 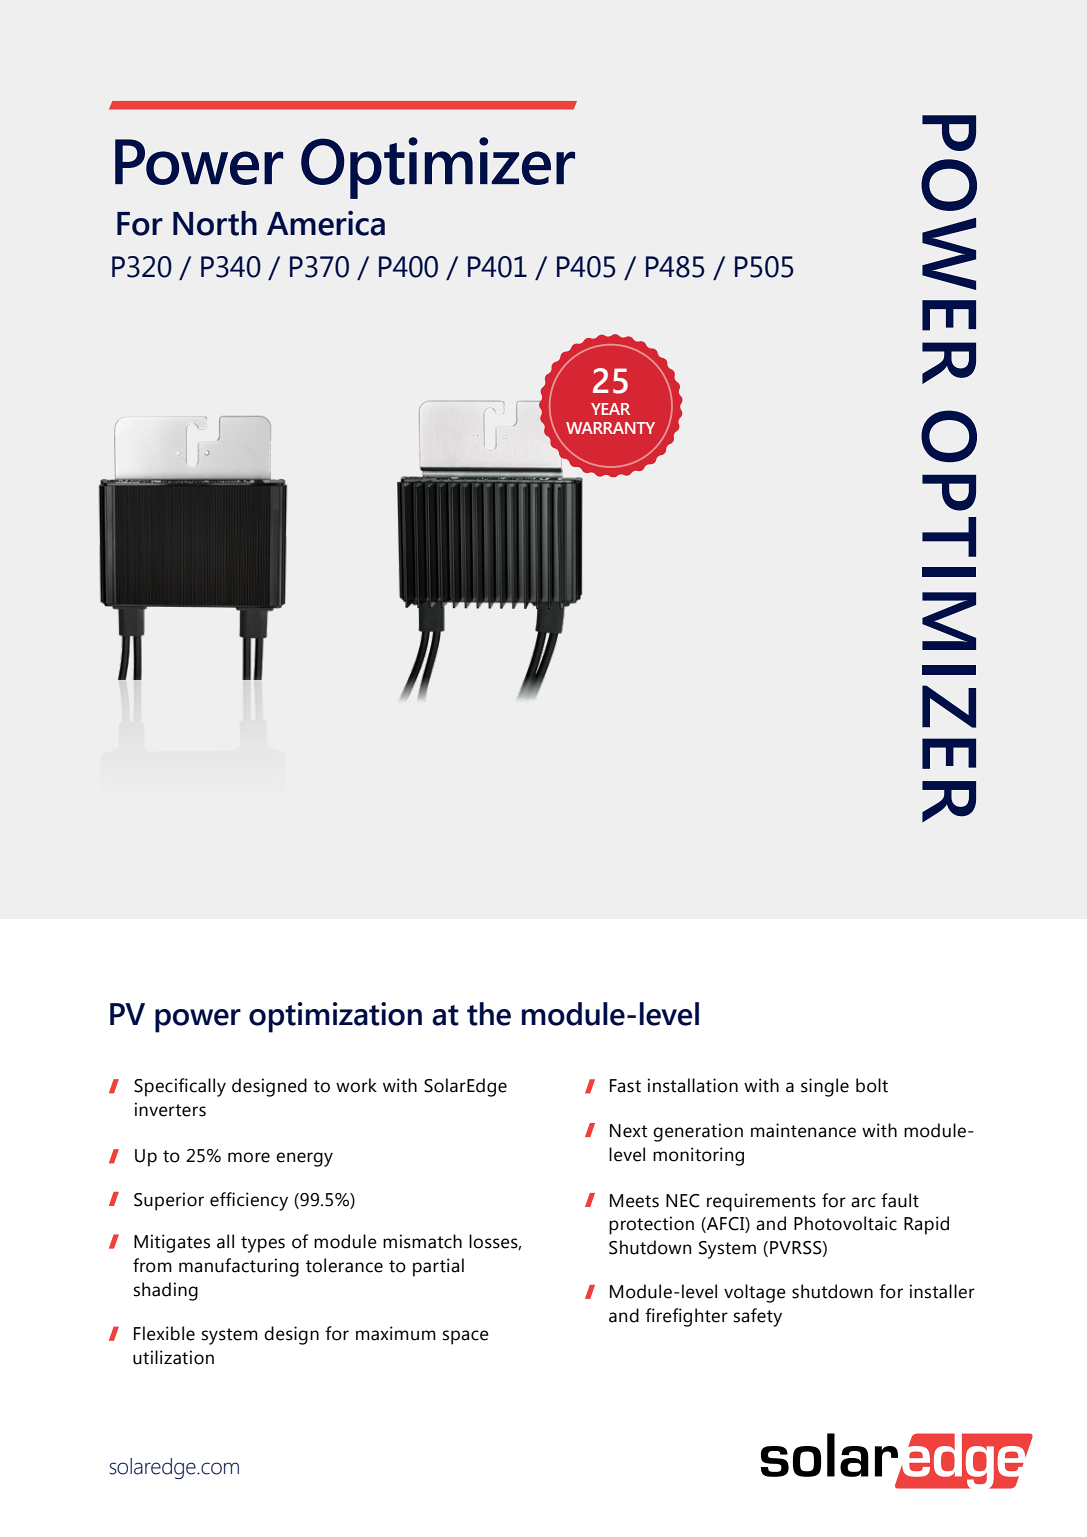 What do you see at coordinates (610, 428) in the page?
I see `WARRANTY` at bounding box center [610, 428].
